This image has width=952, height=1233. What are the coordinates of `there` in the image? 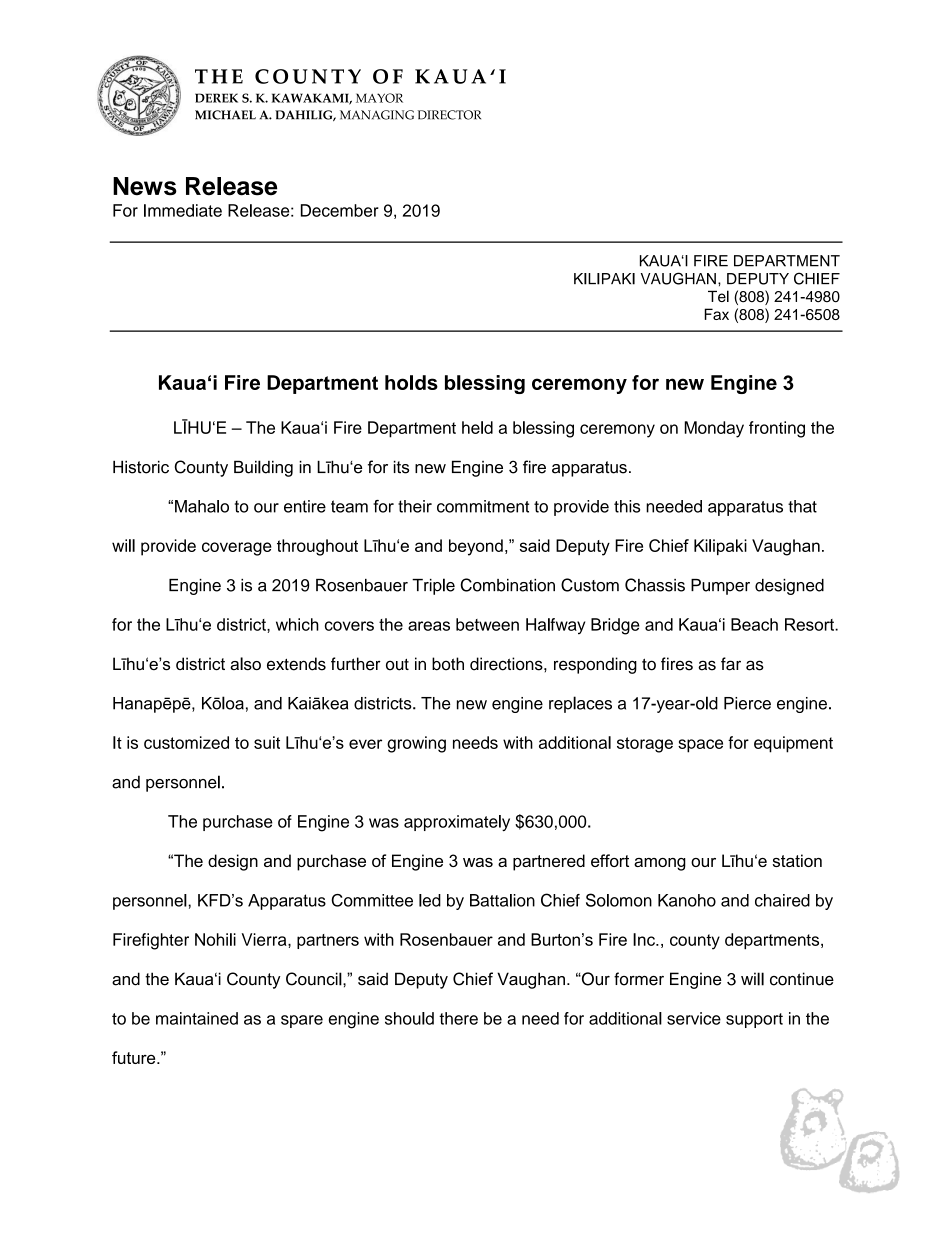 It's located at (458, 1018).
